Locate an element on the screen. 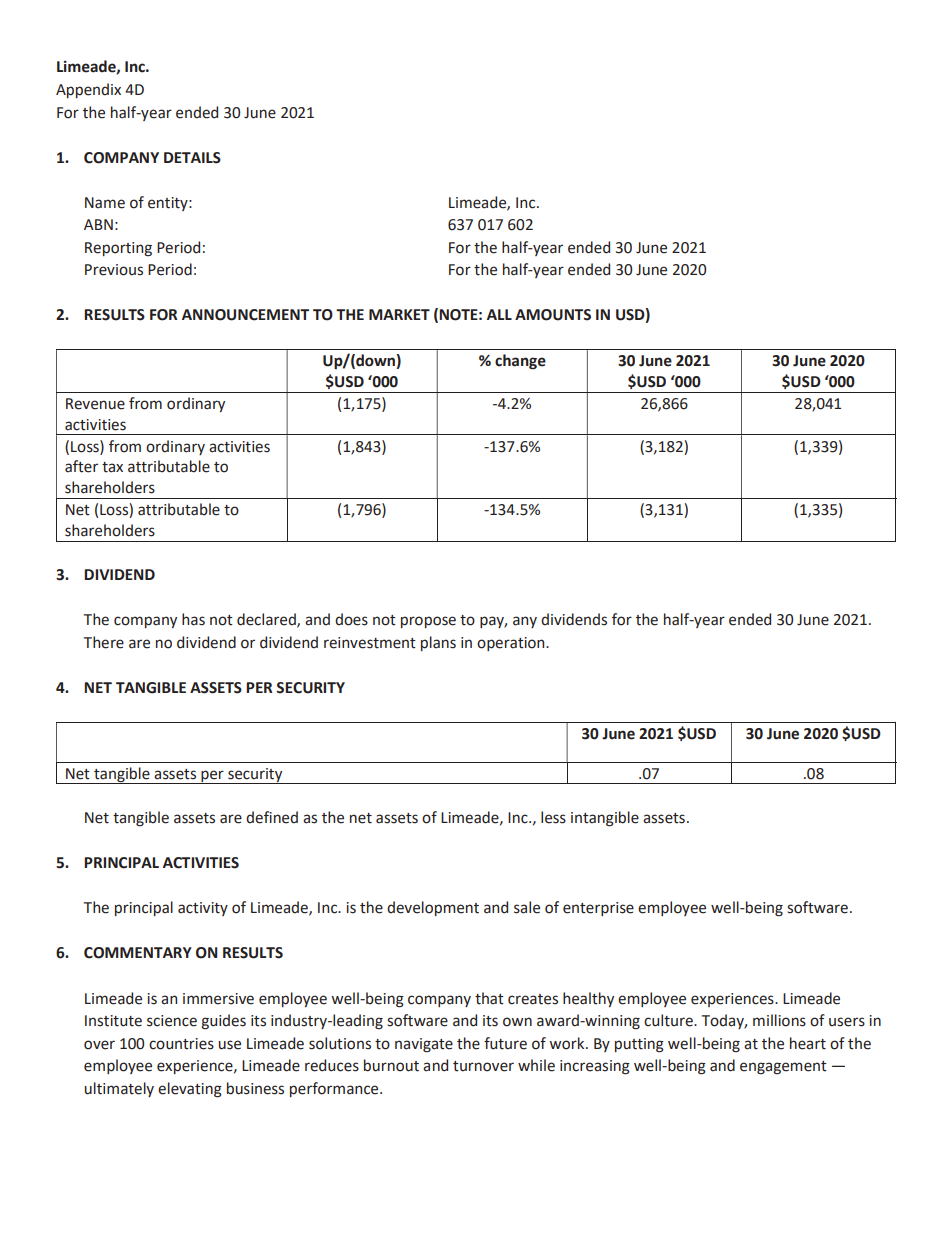 This screenshot has width=952, height=1233. has is located at coordinates (193, 619).
